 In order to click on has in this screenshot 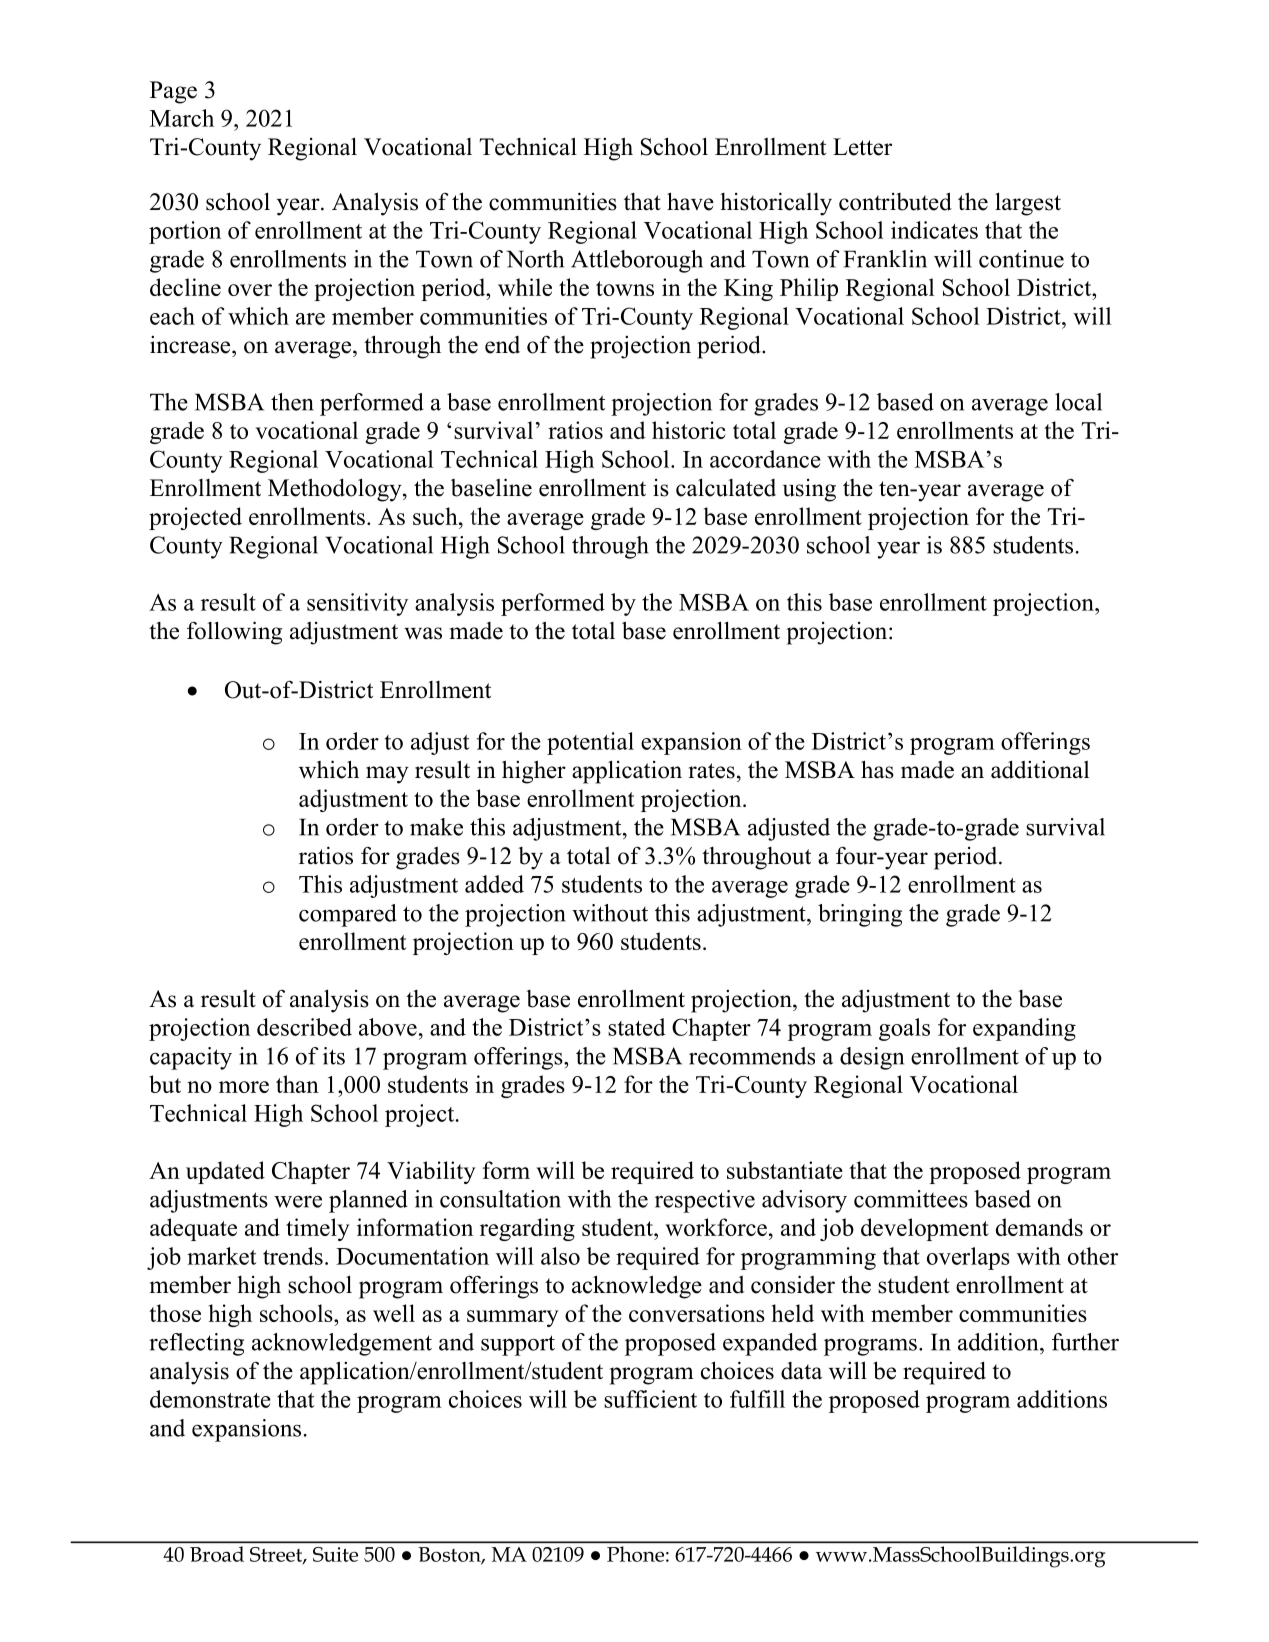, I will do `click(877, 769)`.
